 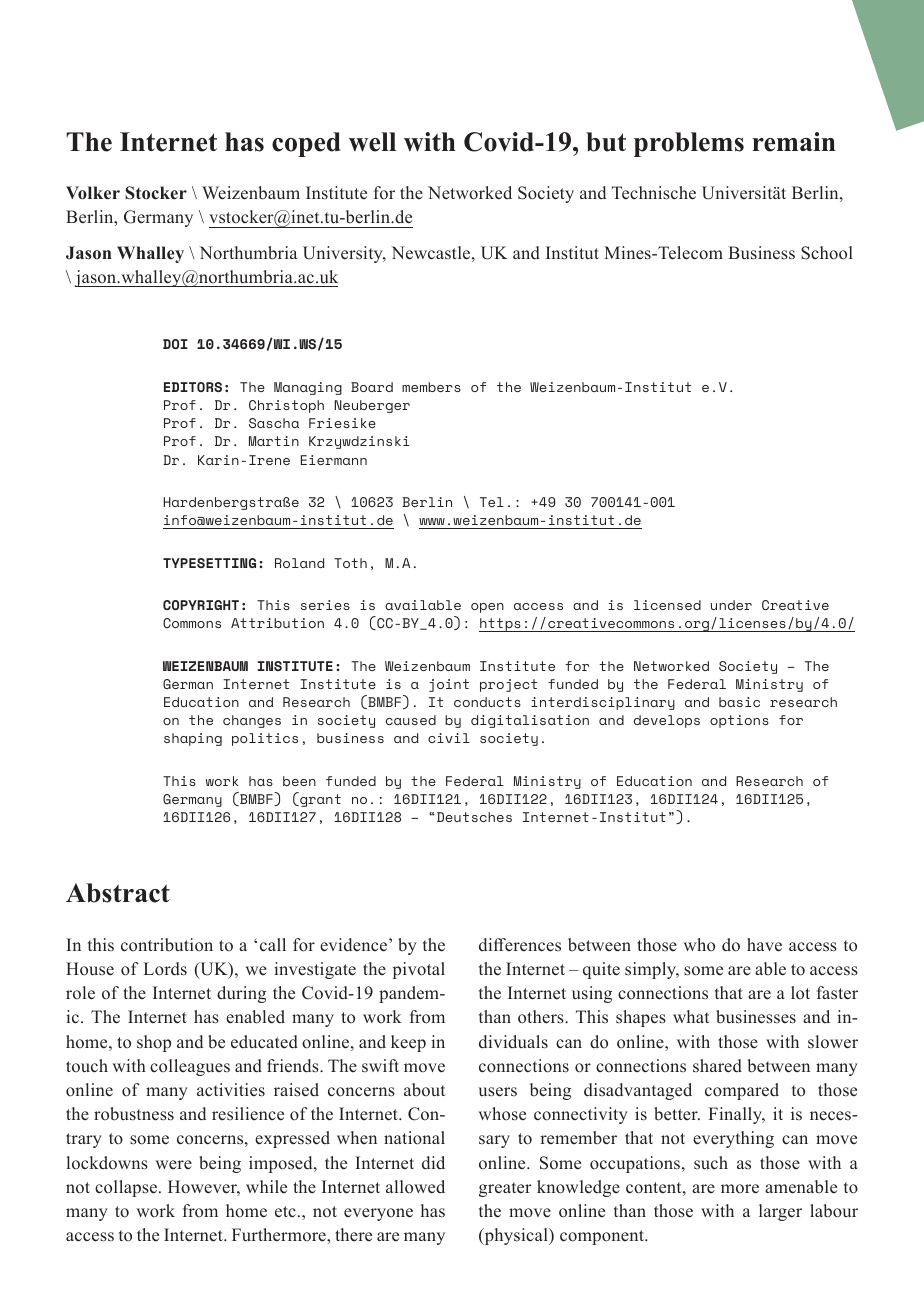 What do you see at coordinates (794, 142) in the image?
I see `remain` at bounding box center [794, 142].
